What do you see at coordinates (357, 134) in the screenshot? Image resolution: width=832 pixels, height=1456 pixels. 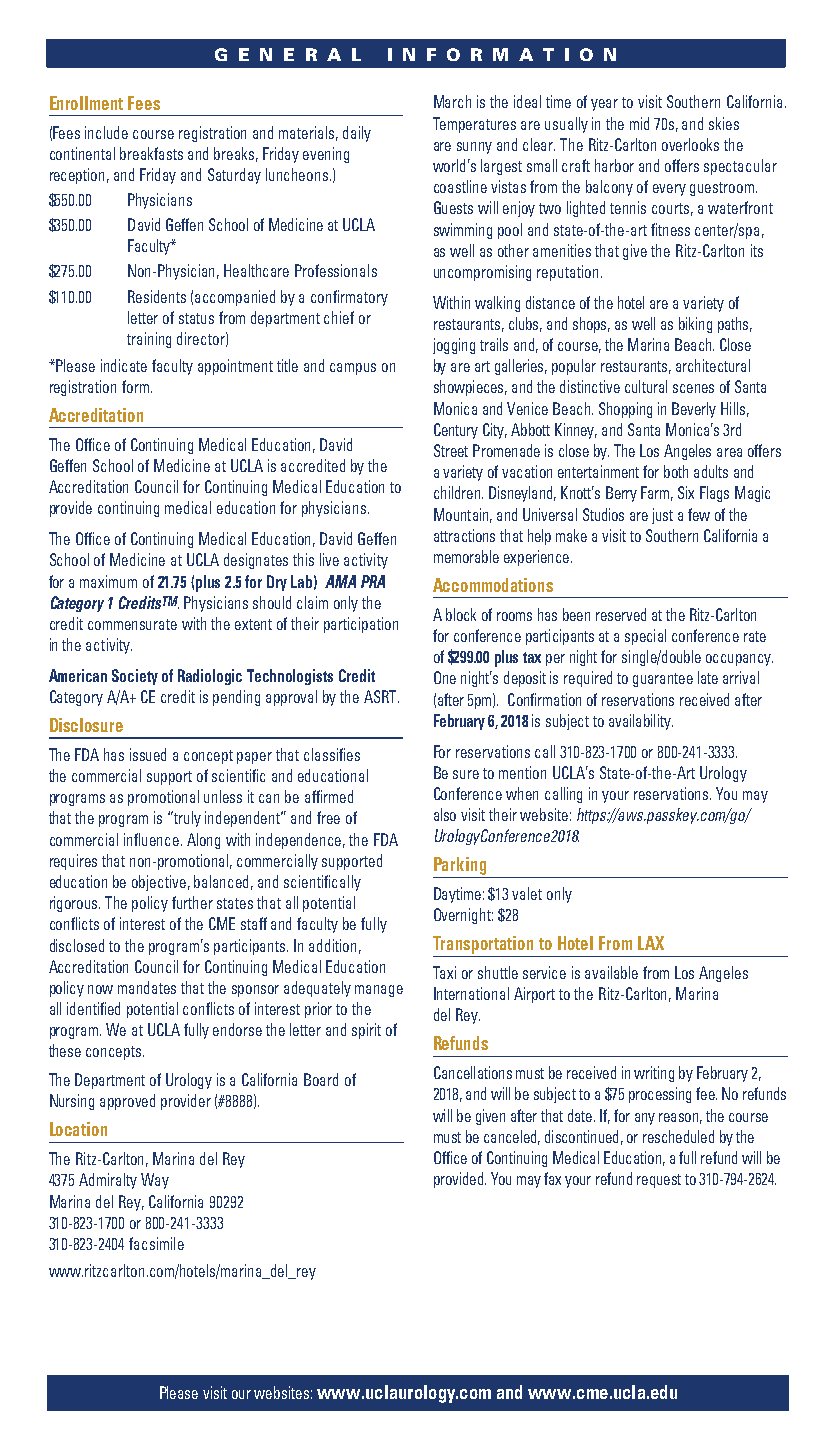 I see `daily` at bounding box center [357, 134].
